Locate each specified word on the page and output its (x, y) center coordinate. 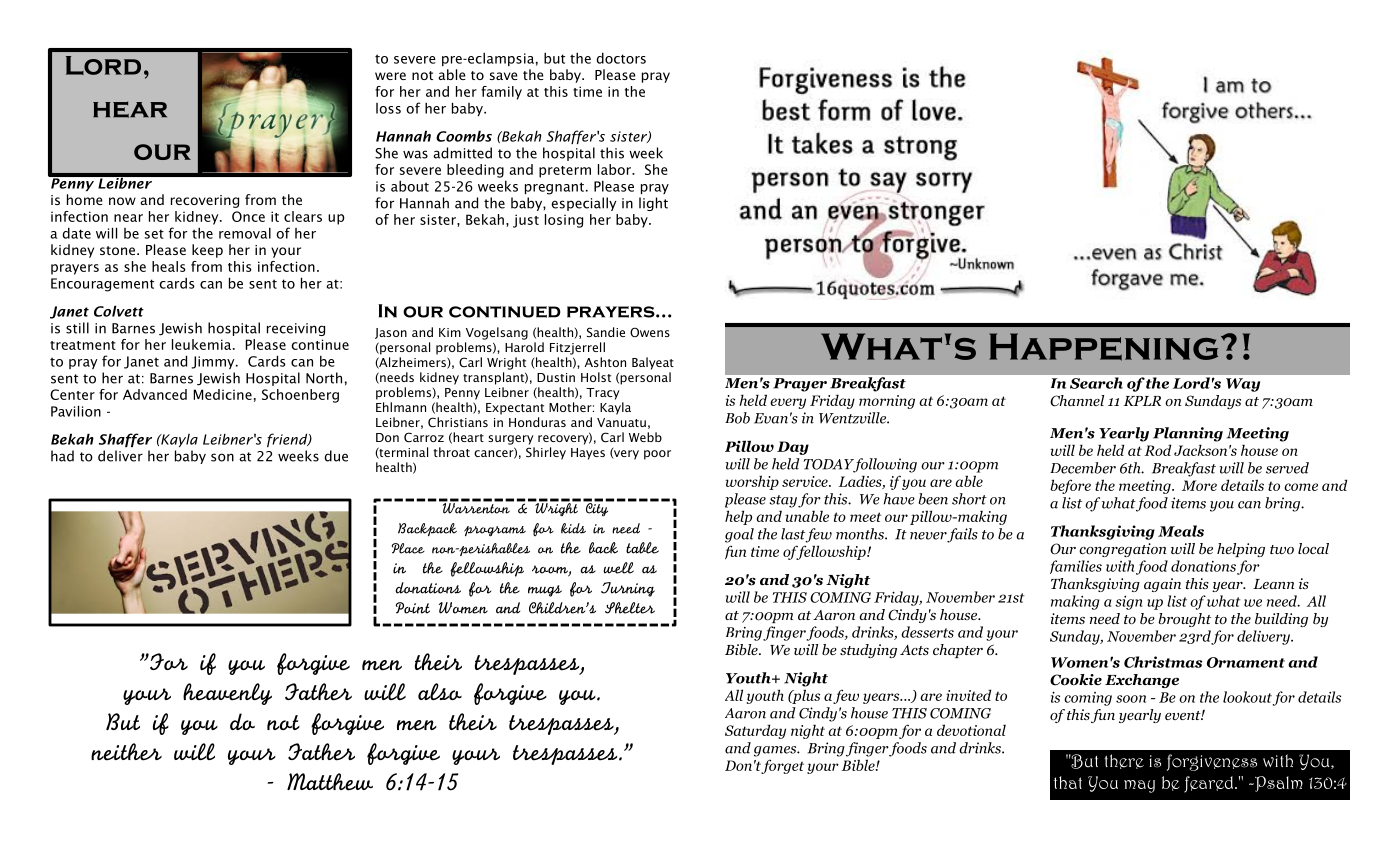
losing (564, 221)
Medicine (222, 394)
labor (615, 169)
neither (126, 752)
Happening (1103, 347)
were (390, 76)
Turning (628, 589)
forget (782, 766)
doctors (621, 58)
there (1124, 761)
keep (207, 251)
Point (413, 608)
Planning (1188, 434)
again (1162, 585)
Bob (737, 418)
